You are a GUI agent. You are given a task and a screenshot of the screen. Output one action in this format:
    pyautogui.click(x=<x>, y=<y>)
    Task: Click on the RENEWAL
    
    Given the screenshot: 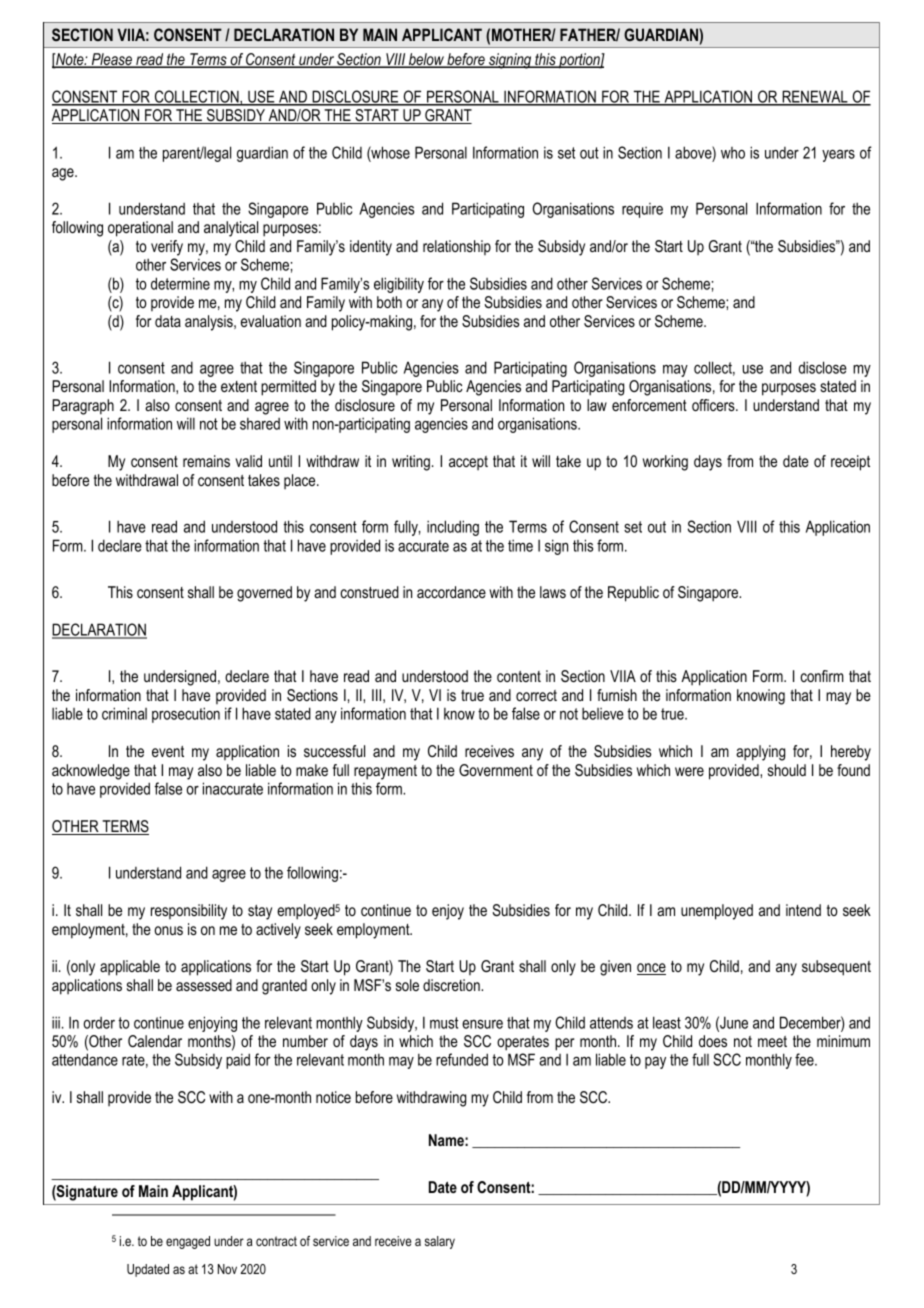 What is the action you would take?
    pyautogui.click(x=815, y=97)
